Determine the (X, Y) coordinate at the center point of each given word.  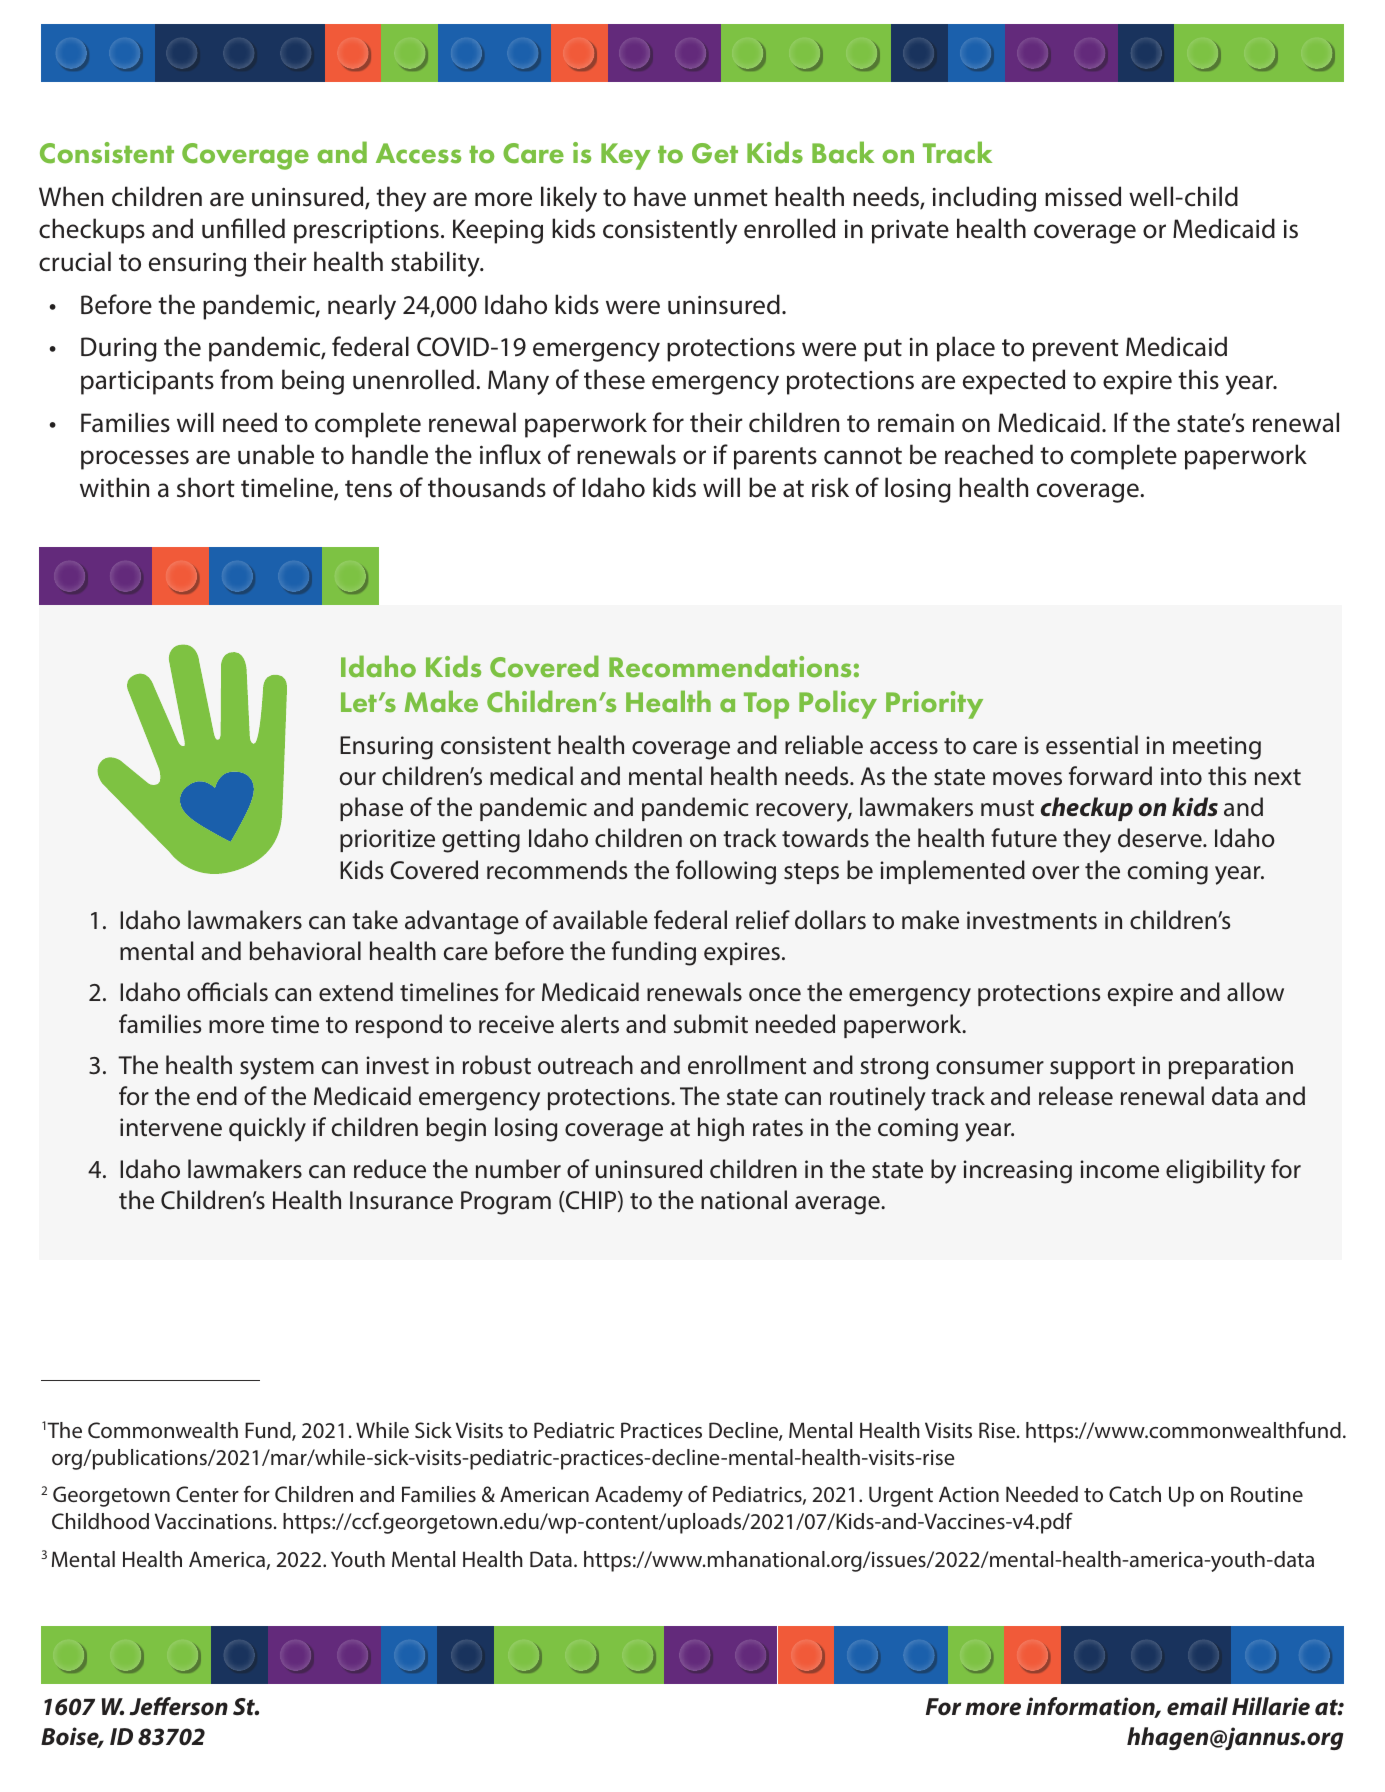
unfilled (243, 228)
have (660, 196)
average (838, 1205)
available (600, 920)
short (206, 487)
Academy (639, 1496)
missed (1083, 196)
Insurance (401, 1200)
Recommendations (730, 666)
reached (989, 454)
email (1197, 1706)
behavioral (305, 951)
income (1119, 1169)
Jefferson (178, 1706)
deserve (1161, 838)
